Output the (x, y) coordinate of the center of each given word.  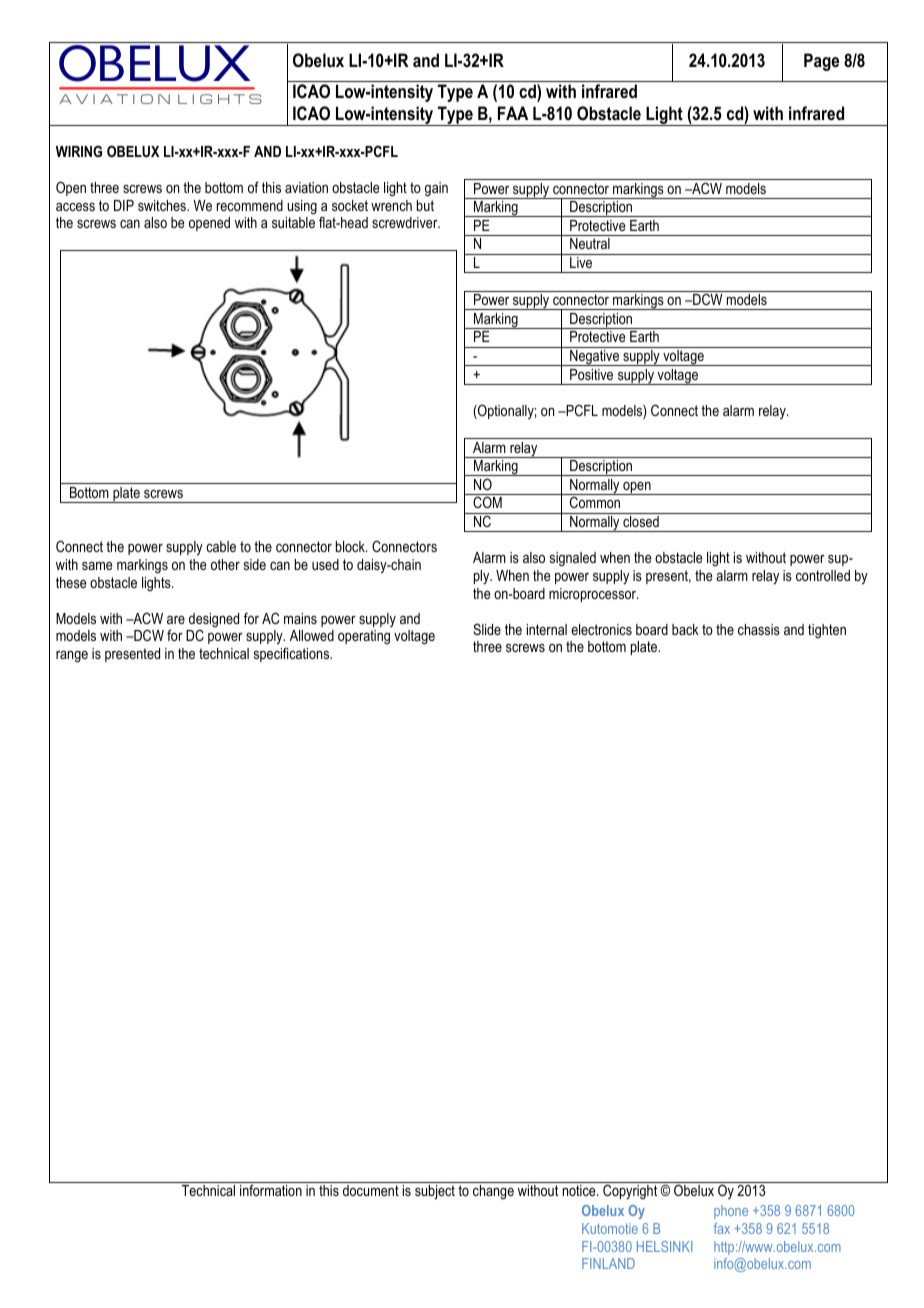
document (371, 1190)
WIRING (79, 151)
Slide (487, 629)
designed (214, 621)
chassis (759, 629)
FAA (513, 113)
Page (821, 62)
